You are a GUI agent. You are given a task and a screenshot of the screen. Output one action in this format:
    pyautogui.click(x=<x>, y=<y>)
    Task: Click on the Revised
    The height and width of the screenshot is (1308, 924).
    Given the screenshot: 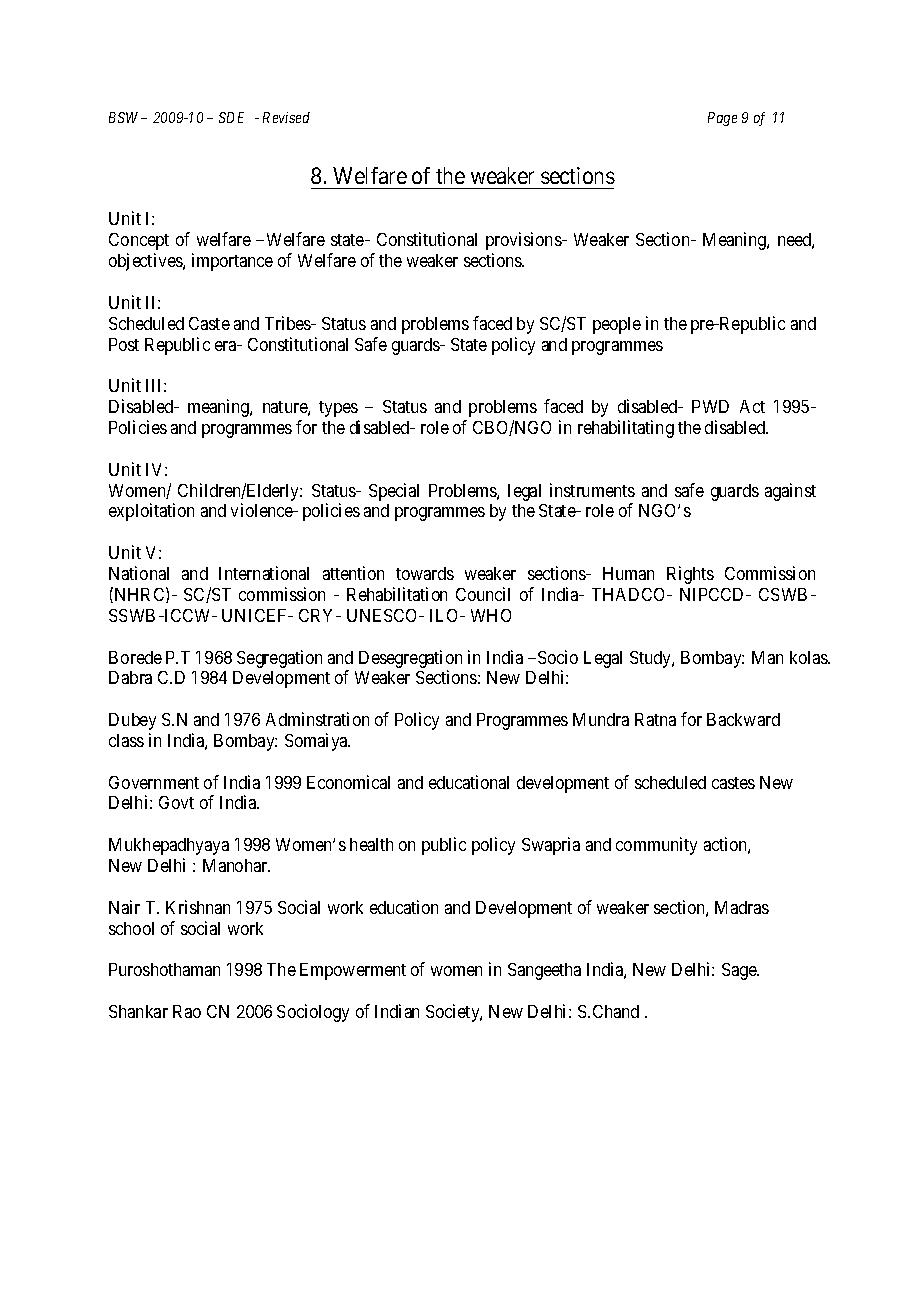 What is the action you would take?
    pyautogui.click(x=286, y=117)
